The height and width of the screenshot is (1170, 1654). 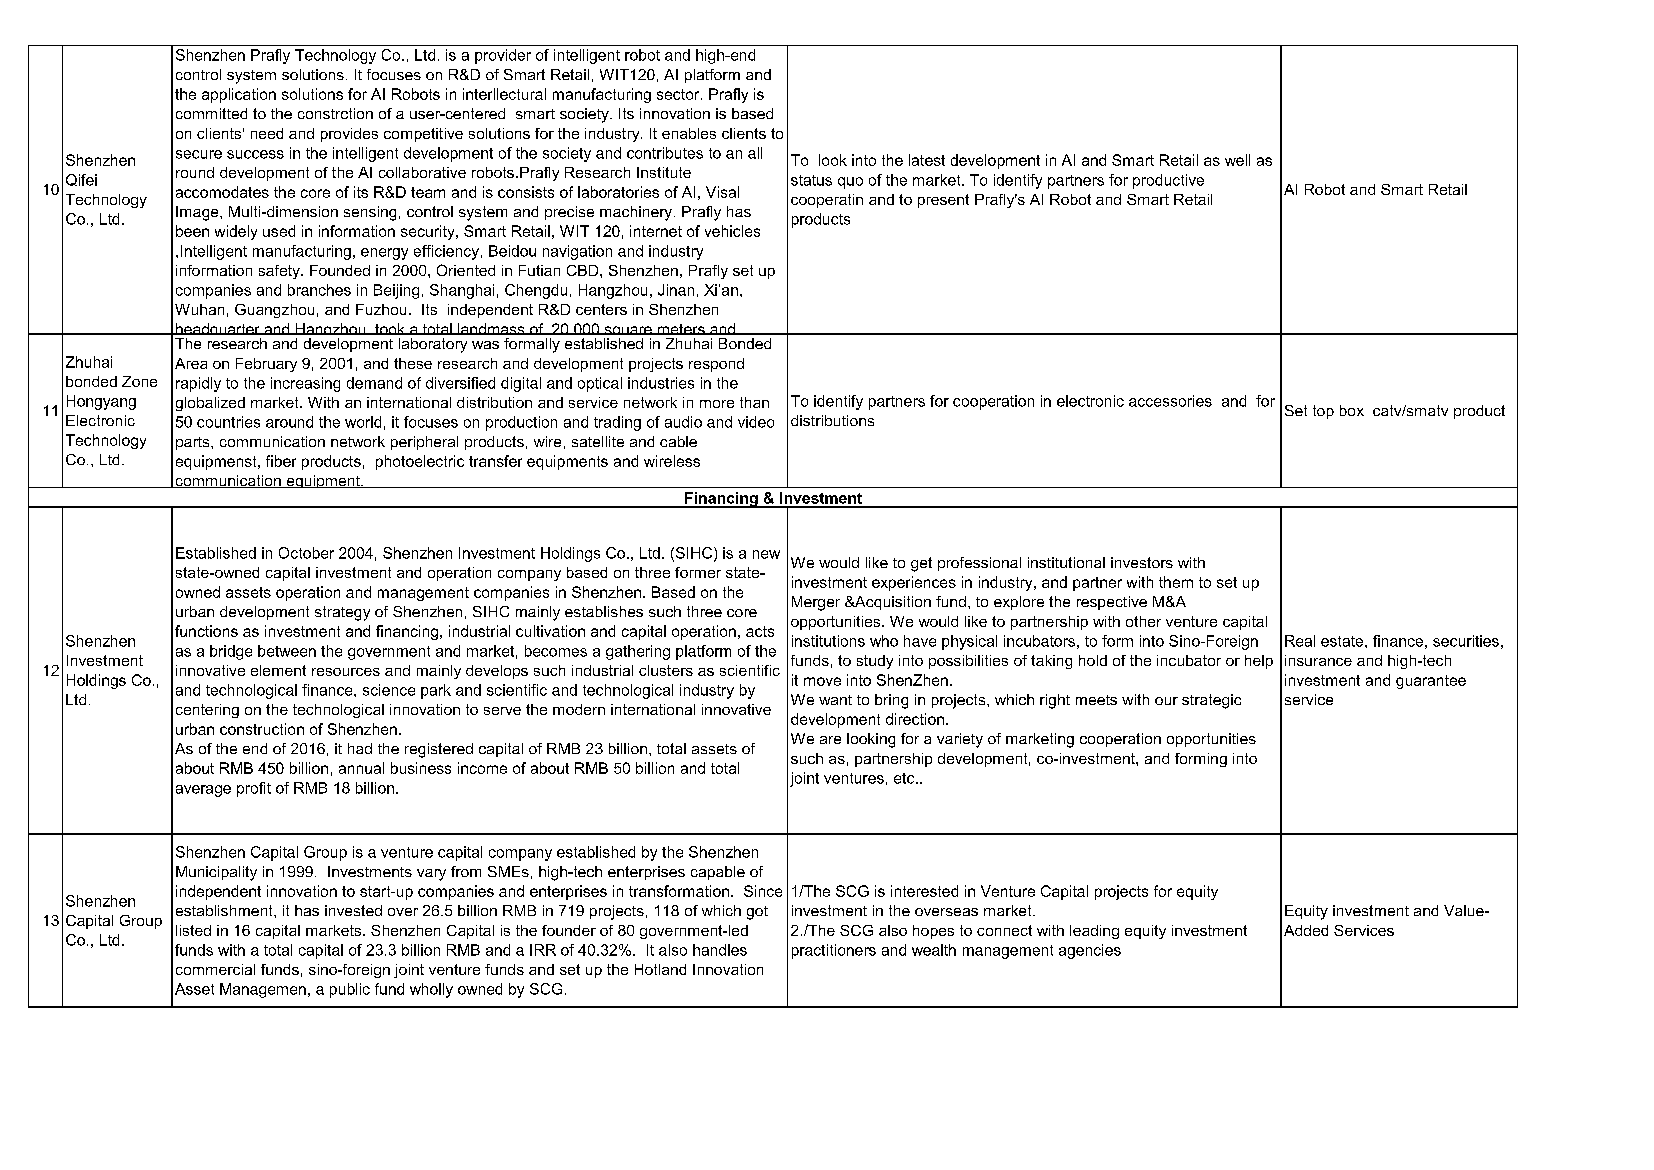 What do you see at coordinates (1142, 562) in the screenshot?
I see `investors` at bounding box center [1142, 562].
